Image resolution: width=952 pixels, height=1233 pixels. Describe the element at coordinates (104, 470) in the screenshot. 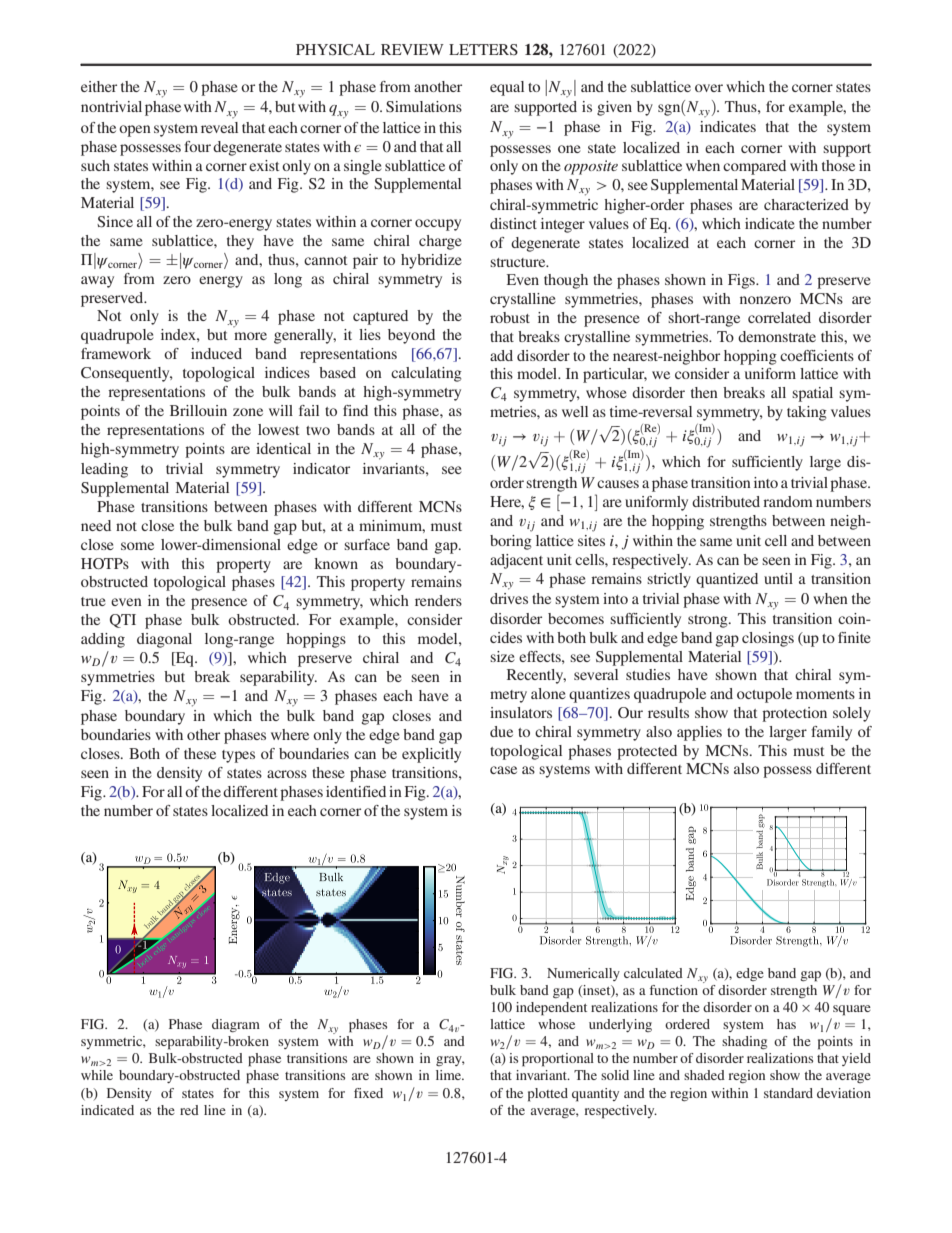

I see `leading` at that location.
